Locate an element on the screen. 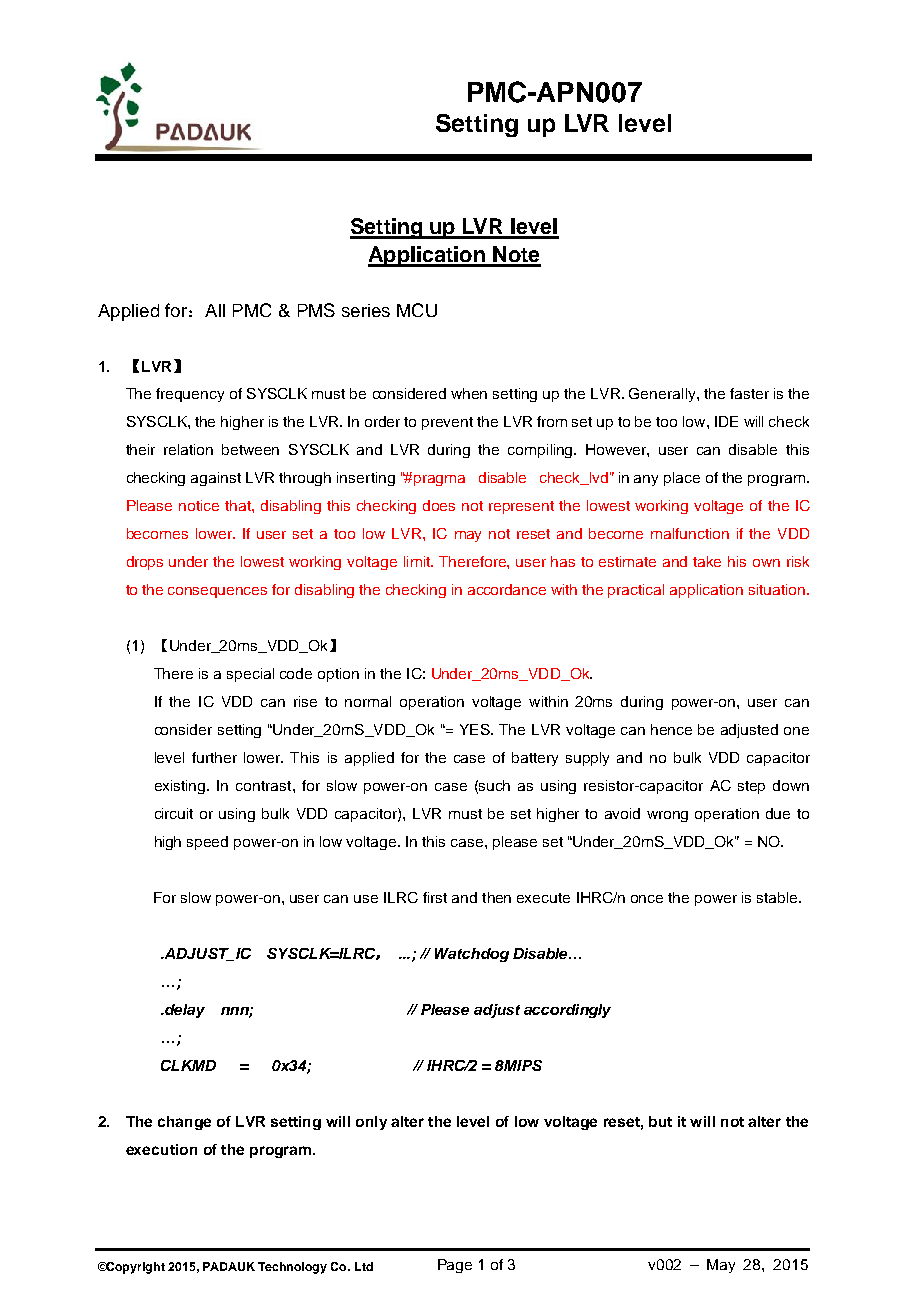  faster is located at coordinates (749, 393).
